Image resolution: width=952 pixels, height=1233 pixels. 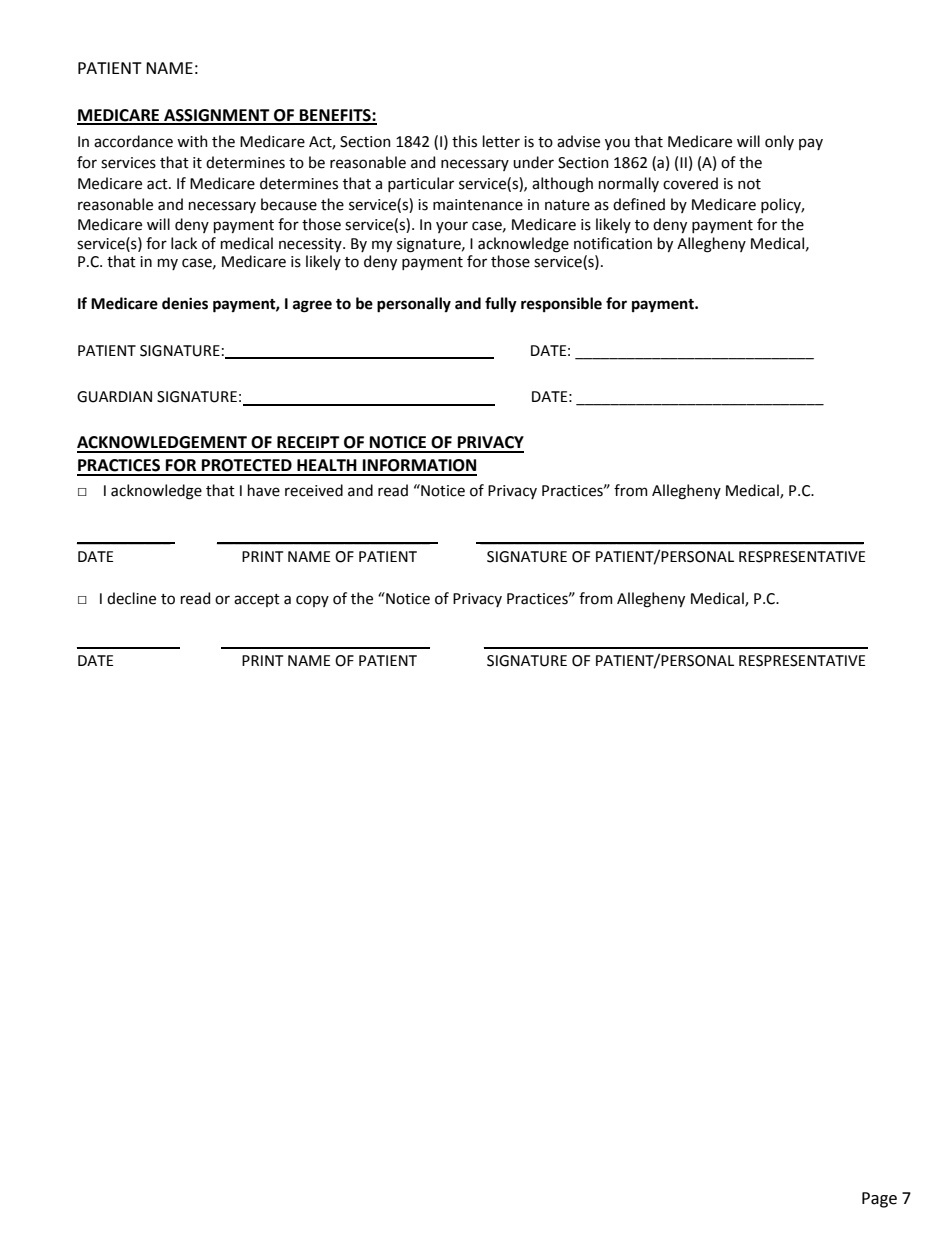 I want to click on decline, so click(x=131, y=598).
